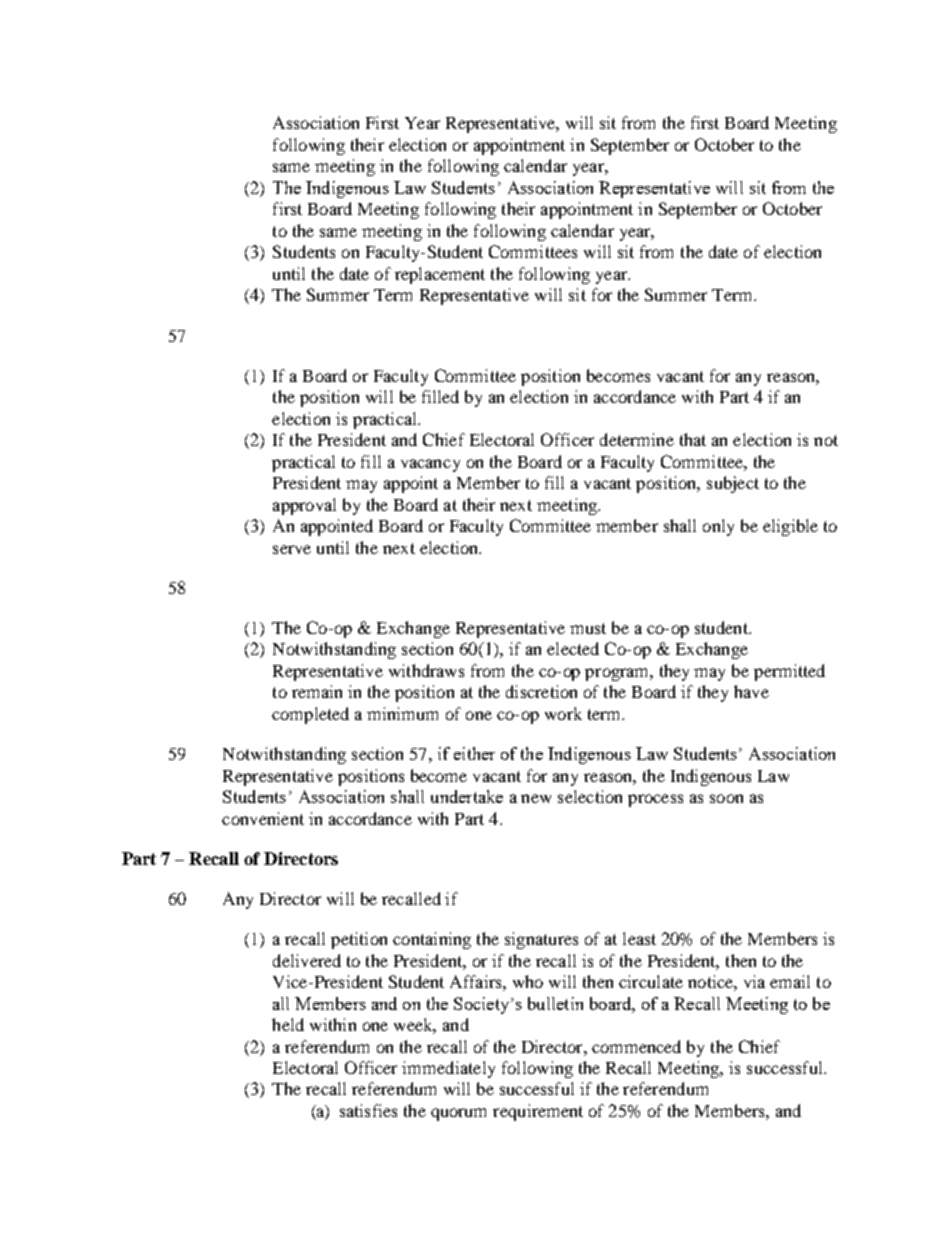 This document has height=1233, width=952. What do you see at coordinates (541, 940) in the document?
I see `signatures` at bounding box center [541, 940].
